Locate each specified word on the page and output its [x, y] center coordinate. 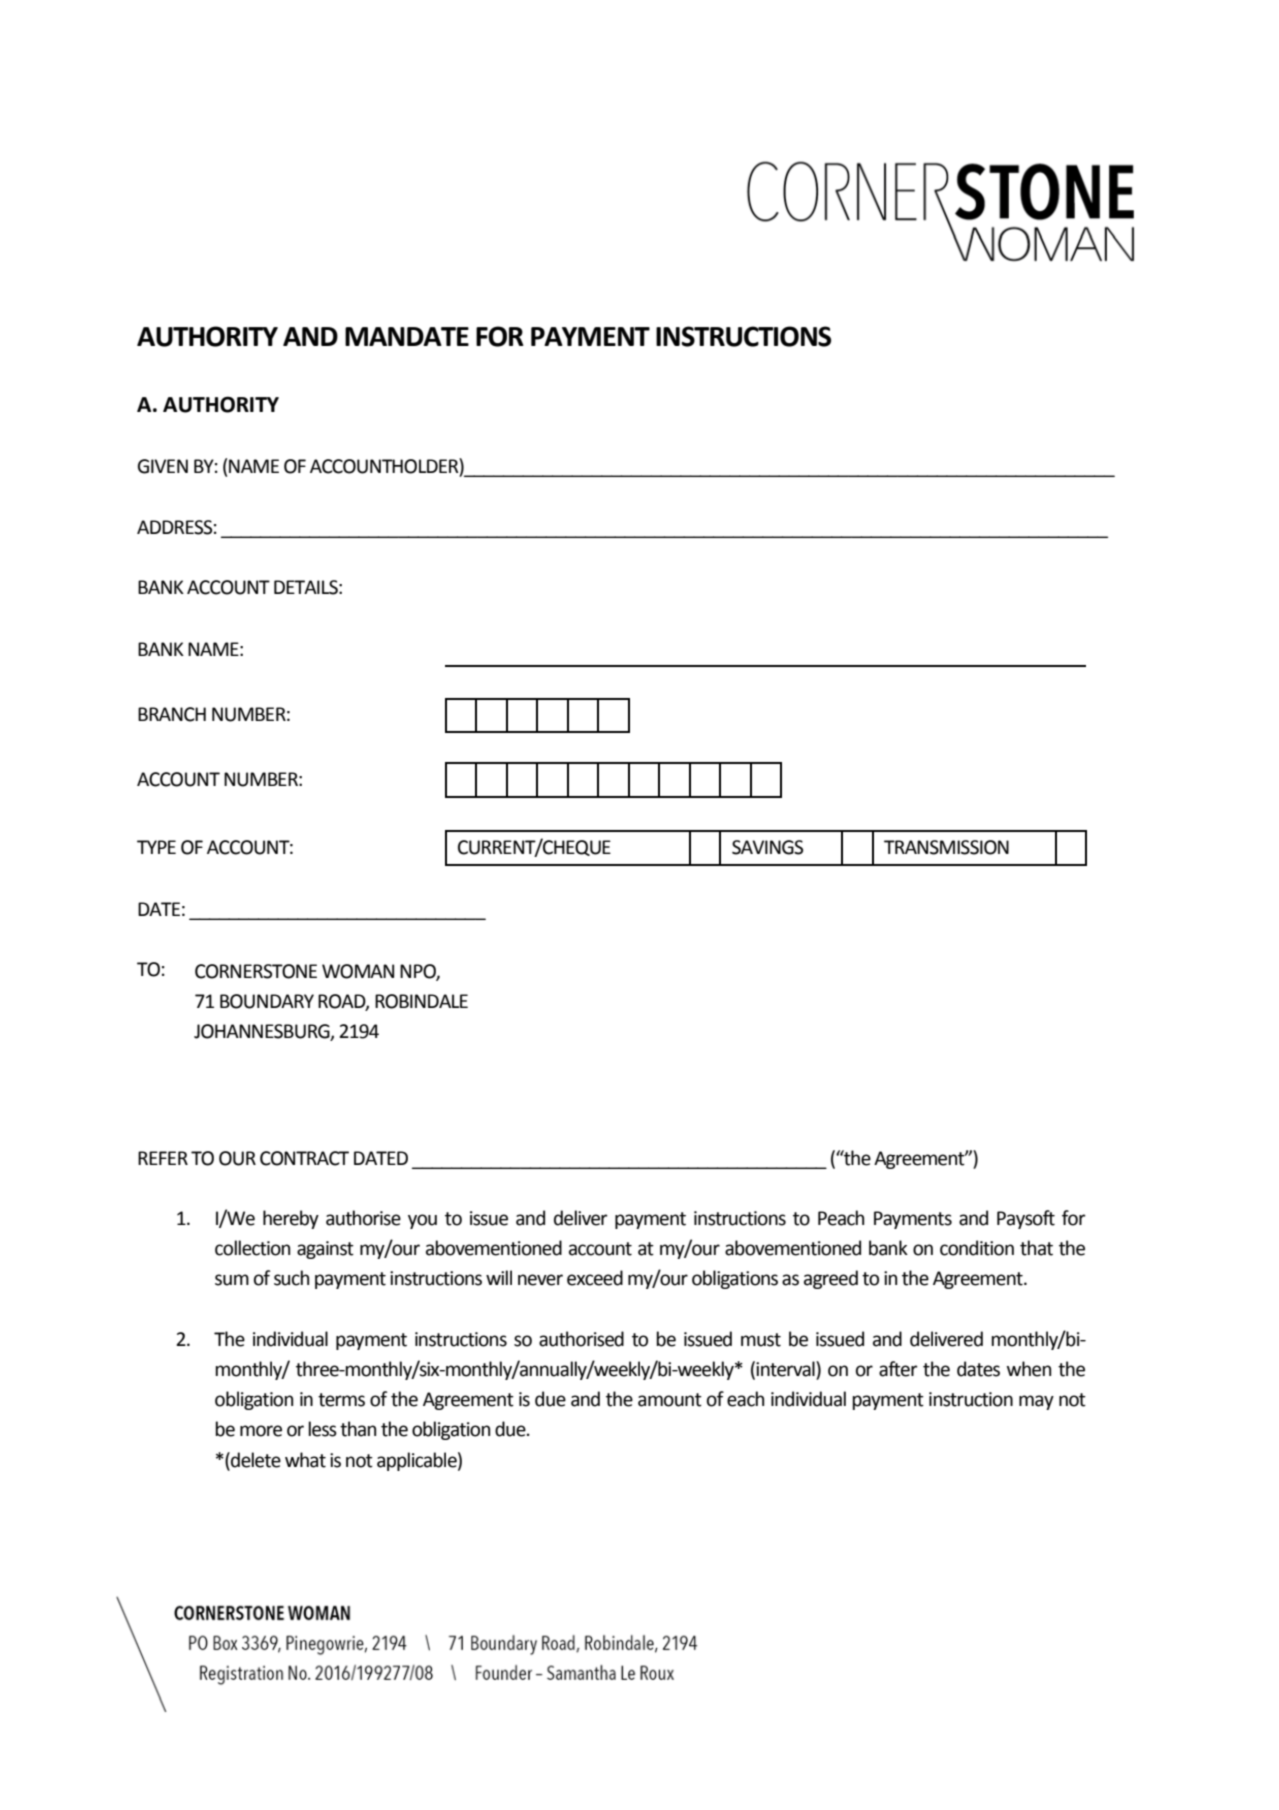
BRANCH [172, 714]
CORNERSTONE [256, 971]
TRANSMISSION [946, 847]
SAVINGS [767, 847]
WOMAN [358, 971]
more [261, 1431]
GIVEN [163, 466]
